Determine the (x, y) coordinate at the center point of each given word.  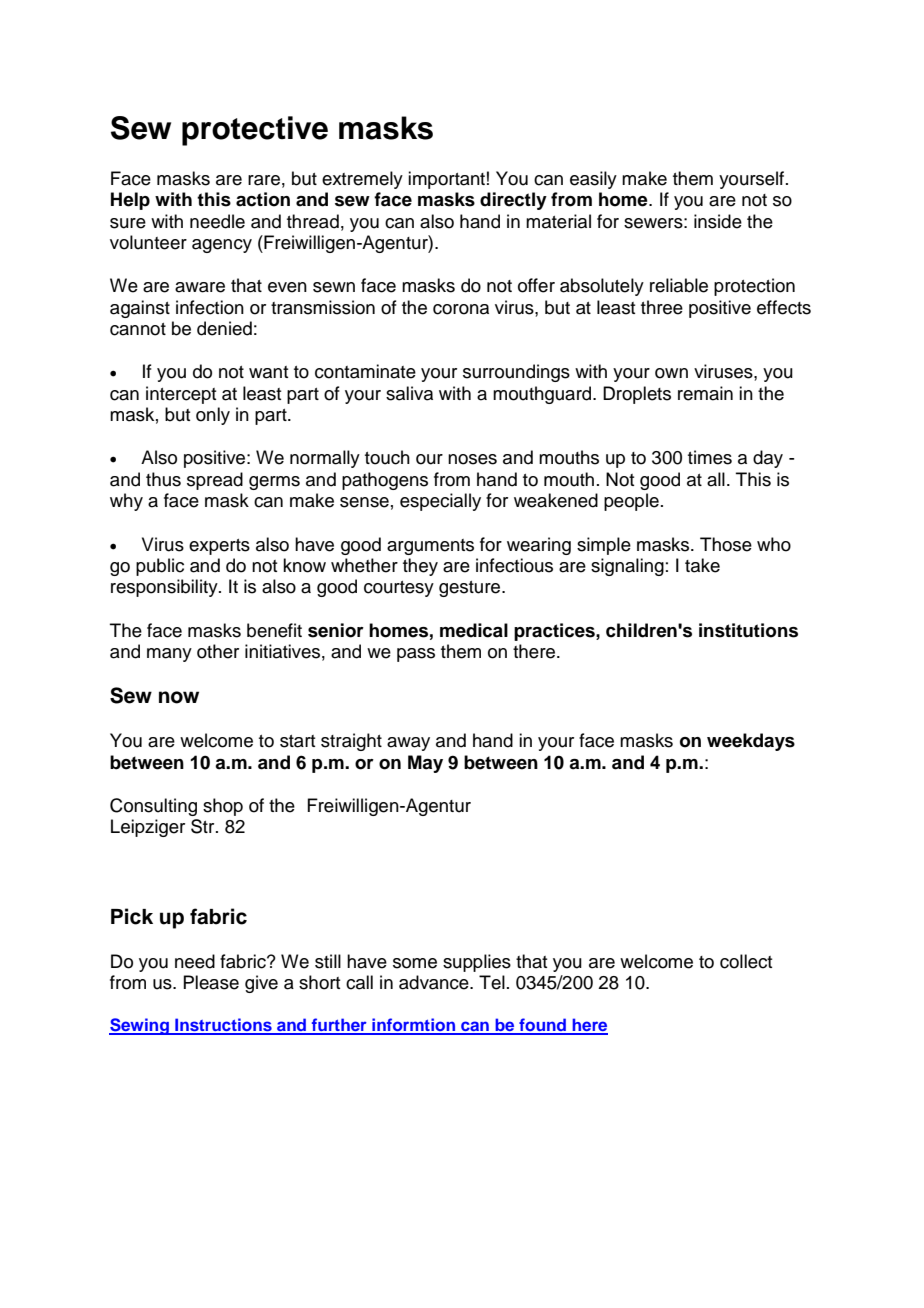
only (213, 416)
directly (513, 201)
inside (718, 221)
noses (472, 459)
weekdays (751, 742)
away (408, 744)
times (710, 457)
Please (211, 982)
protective (255, 131)
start (297, 741)
